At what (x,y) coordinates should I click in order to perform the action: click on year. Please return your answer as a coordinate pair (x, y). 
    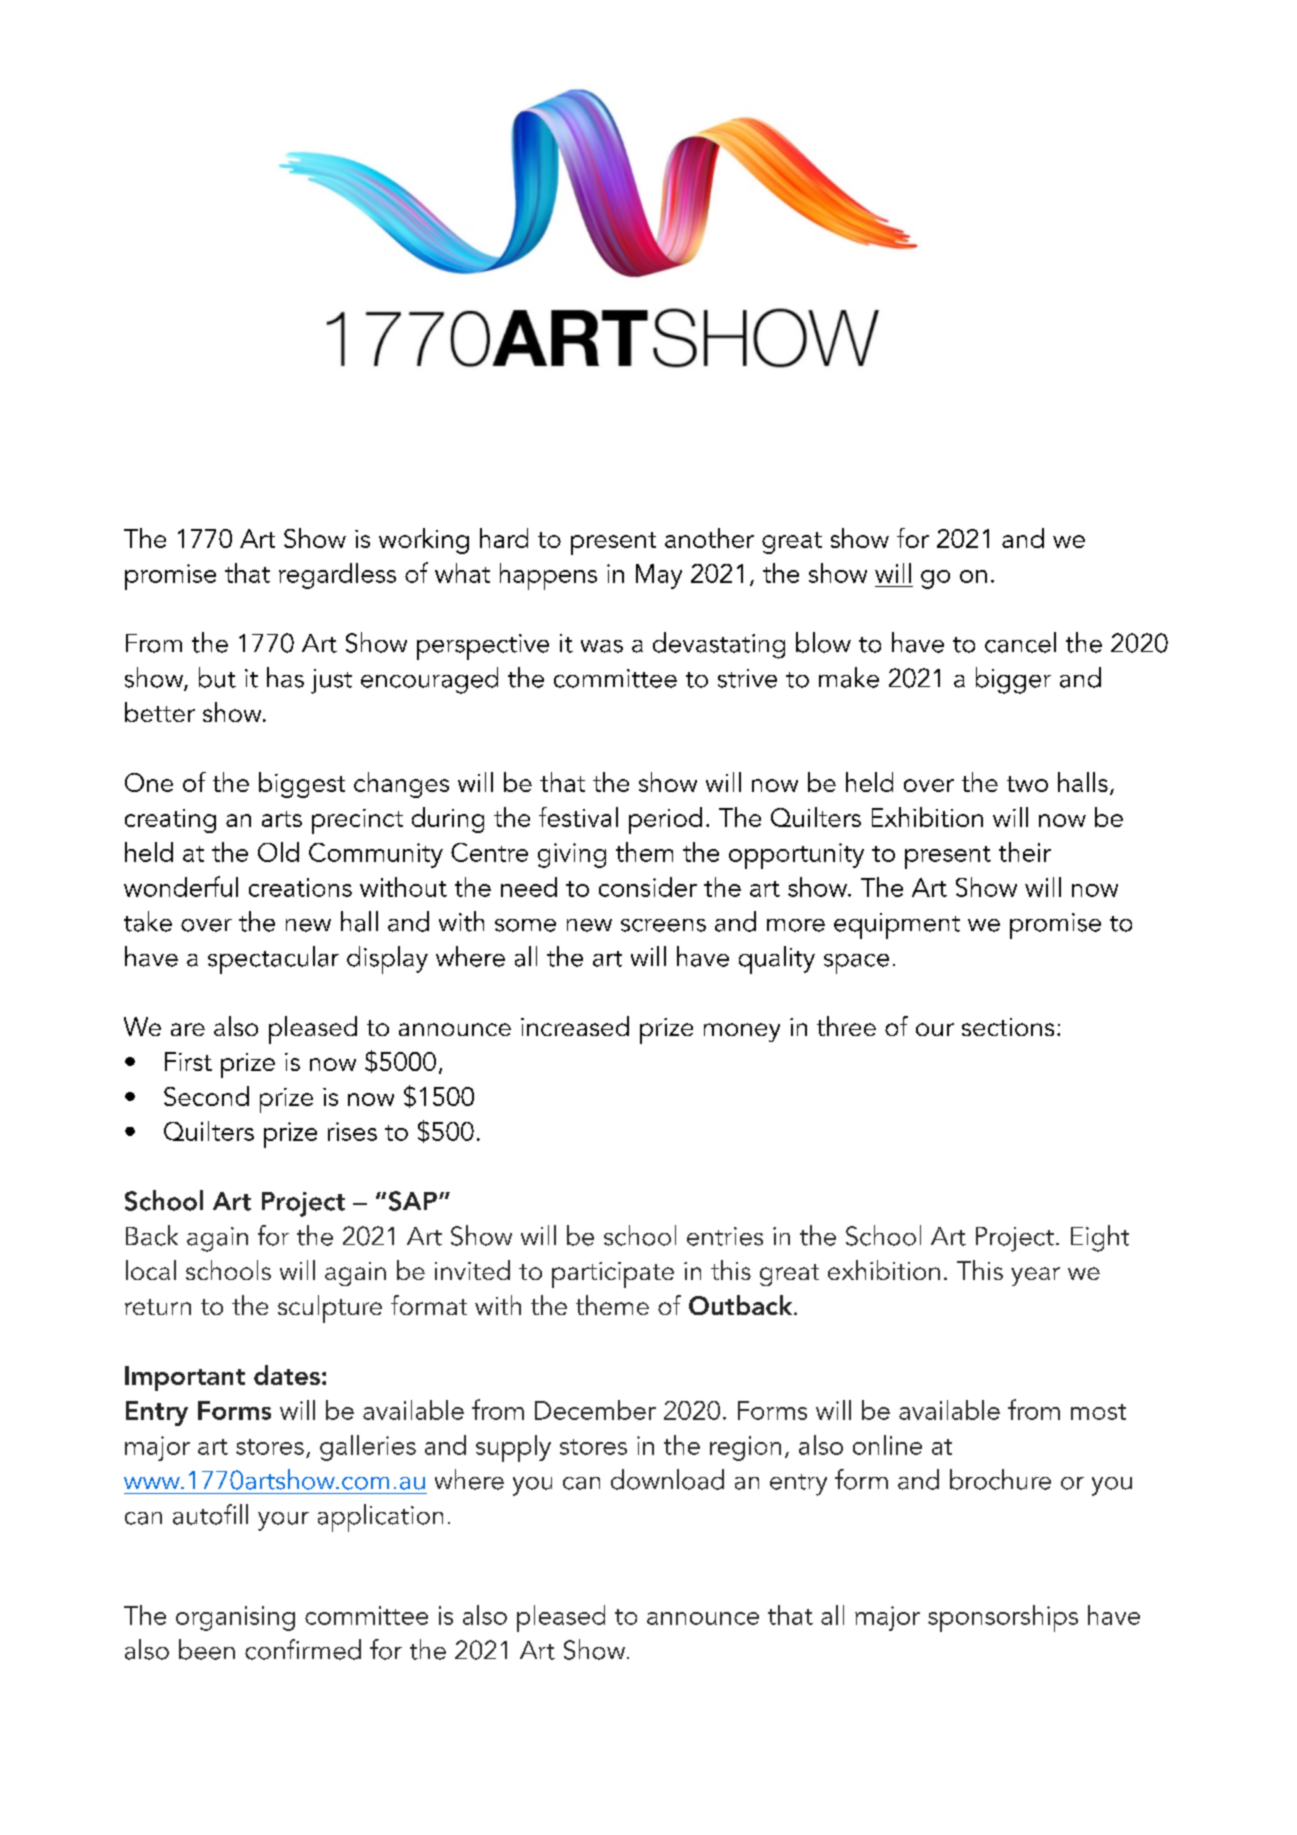
    Looking at the image, I should click on (1035, 1276).
